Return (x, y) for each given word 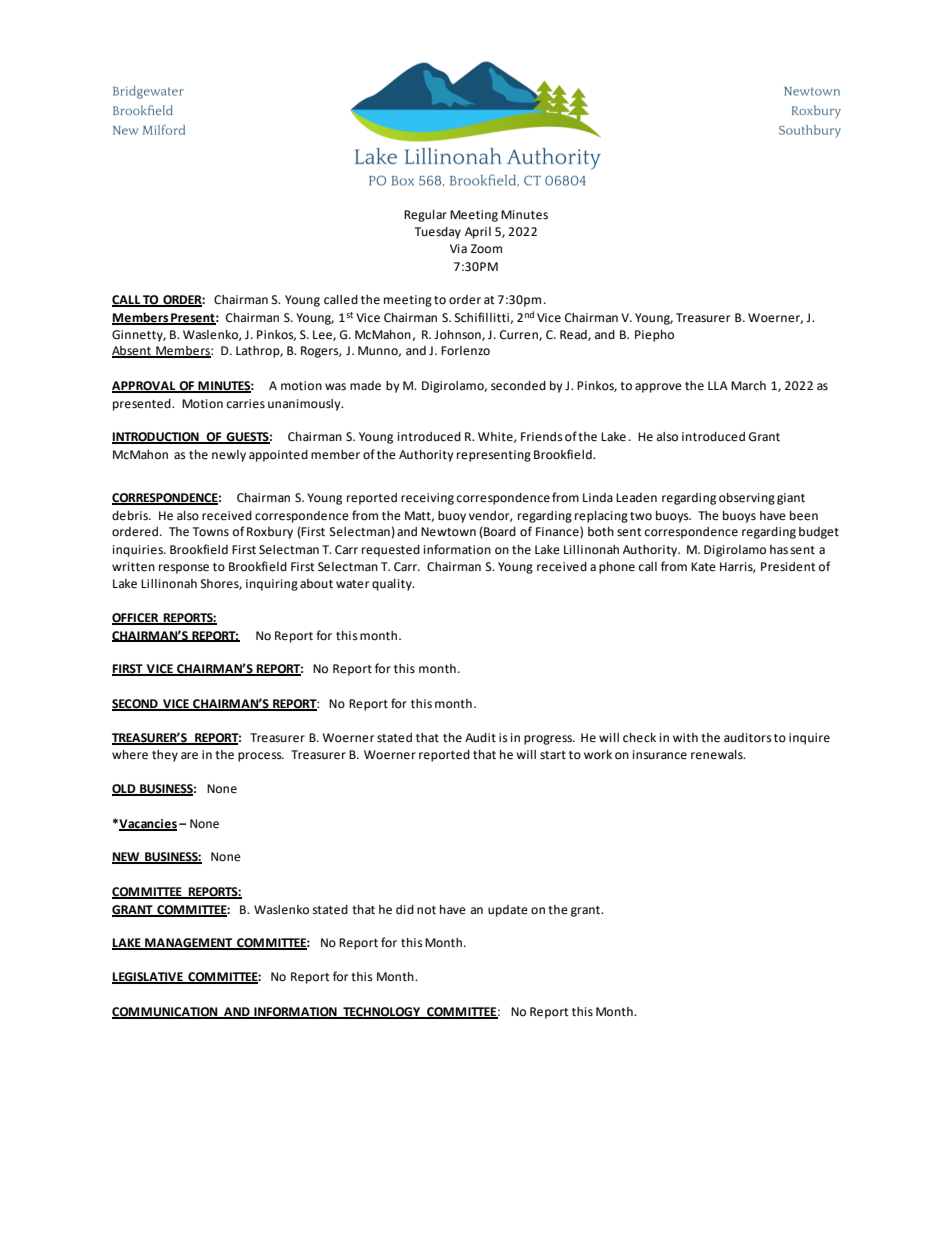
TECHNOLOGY (381, 1013)
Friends (542, 437)
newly (229, 456)
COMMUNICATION (166, 1013)
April (478, 233)
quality (393, 585)
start (553, 755)
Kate (703, 567)
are (189, 756)
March (748, 386)
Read (574, 335)
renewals (718, 755)
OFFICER (136, 619)
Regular (425, 216)
